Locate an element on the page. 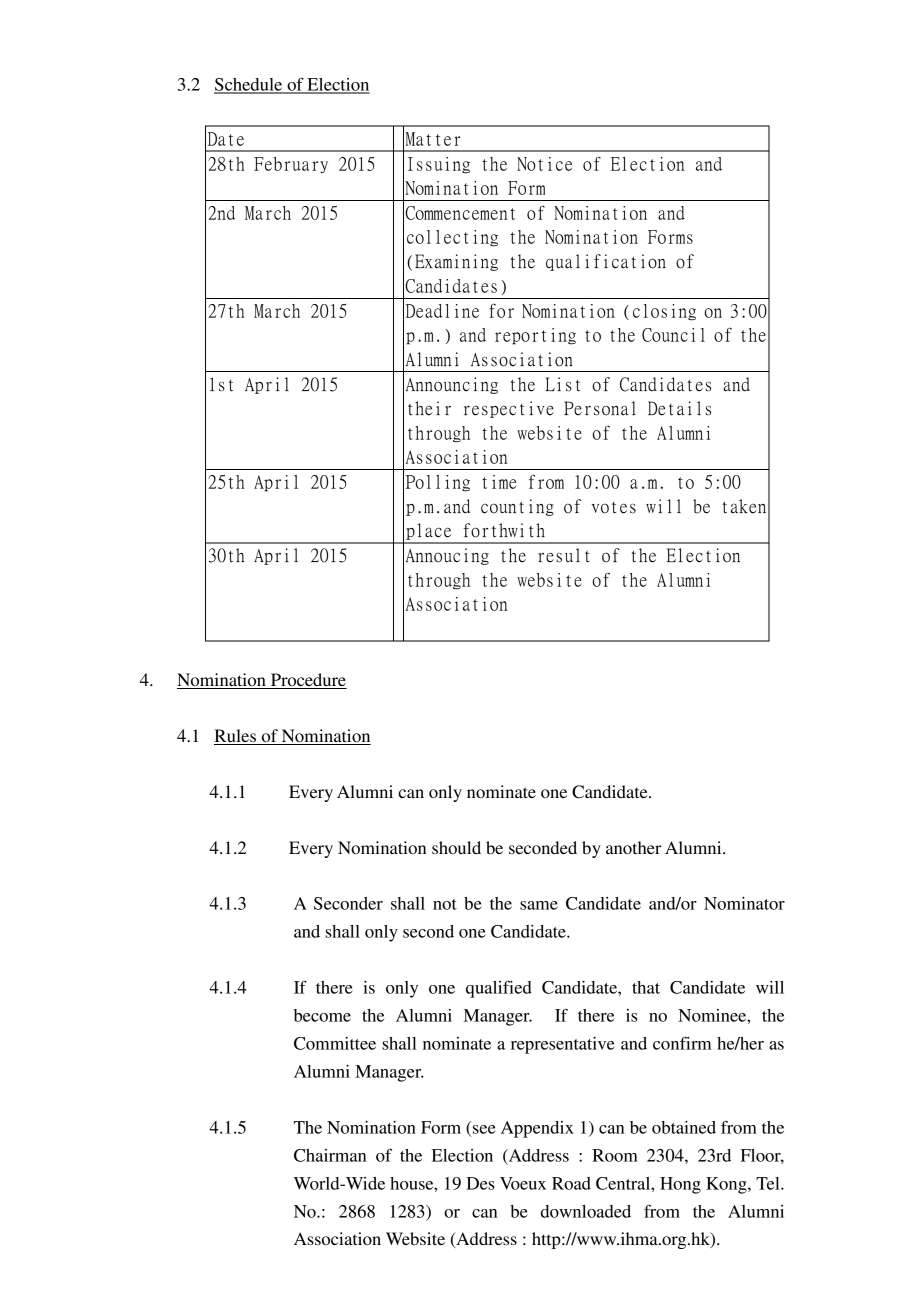 The width and height of the image is (924, 1308). votes is located at coordinates (614, 508).
